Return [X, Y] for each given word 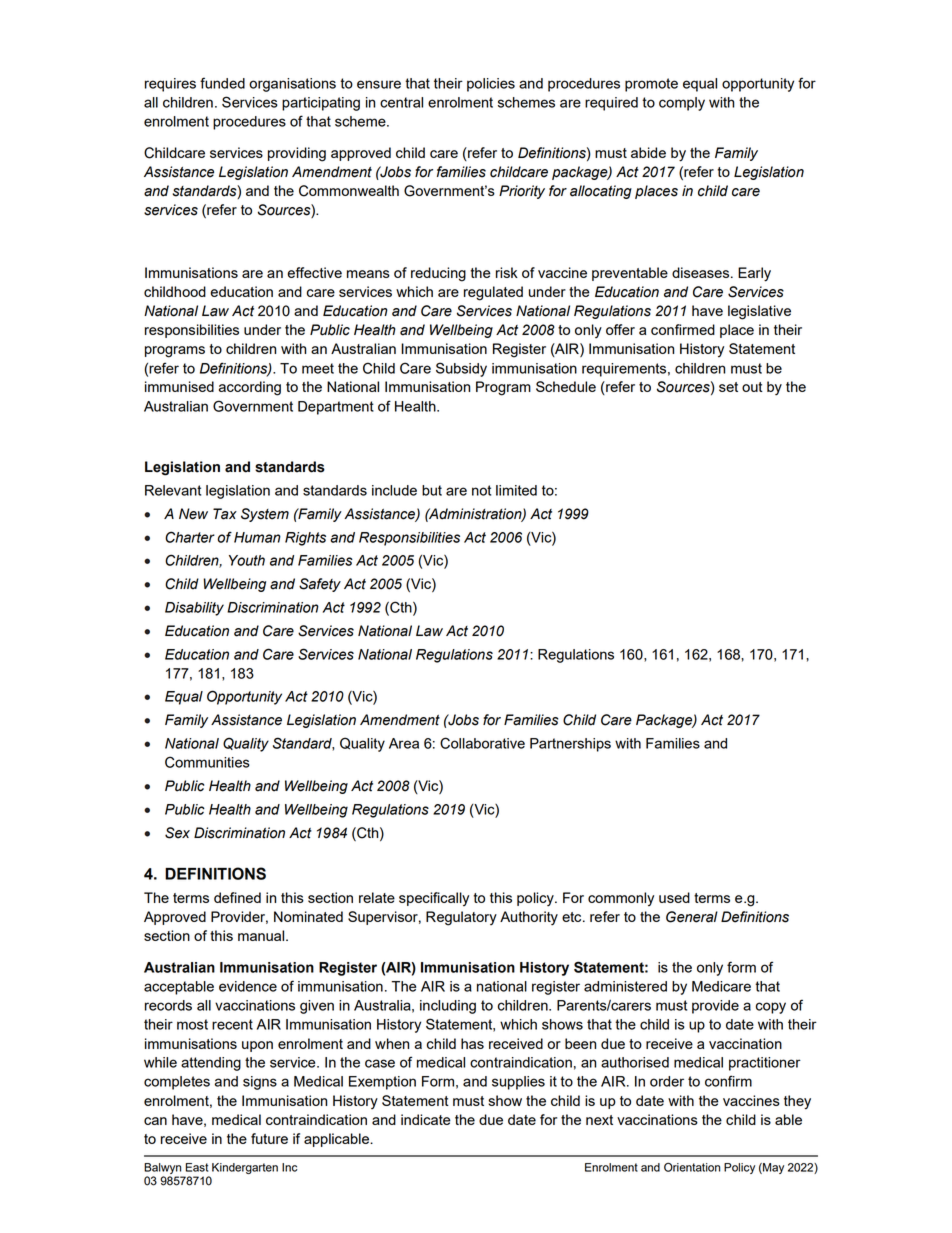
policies [491, 85]
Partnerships [570, 745]
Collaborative [482, 743]
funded [222, 83]
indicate [426, 1119]
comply [682, 104]
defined [237, 897]
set [728, 387]
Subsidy [461, 369]
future [269, 1138]
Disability [194, 609]
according [250, 388]
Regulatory [461, 918]
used [674, 897]
